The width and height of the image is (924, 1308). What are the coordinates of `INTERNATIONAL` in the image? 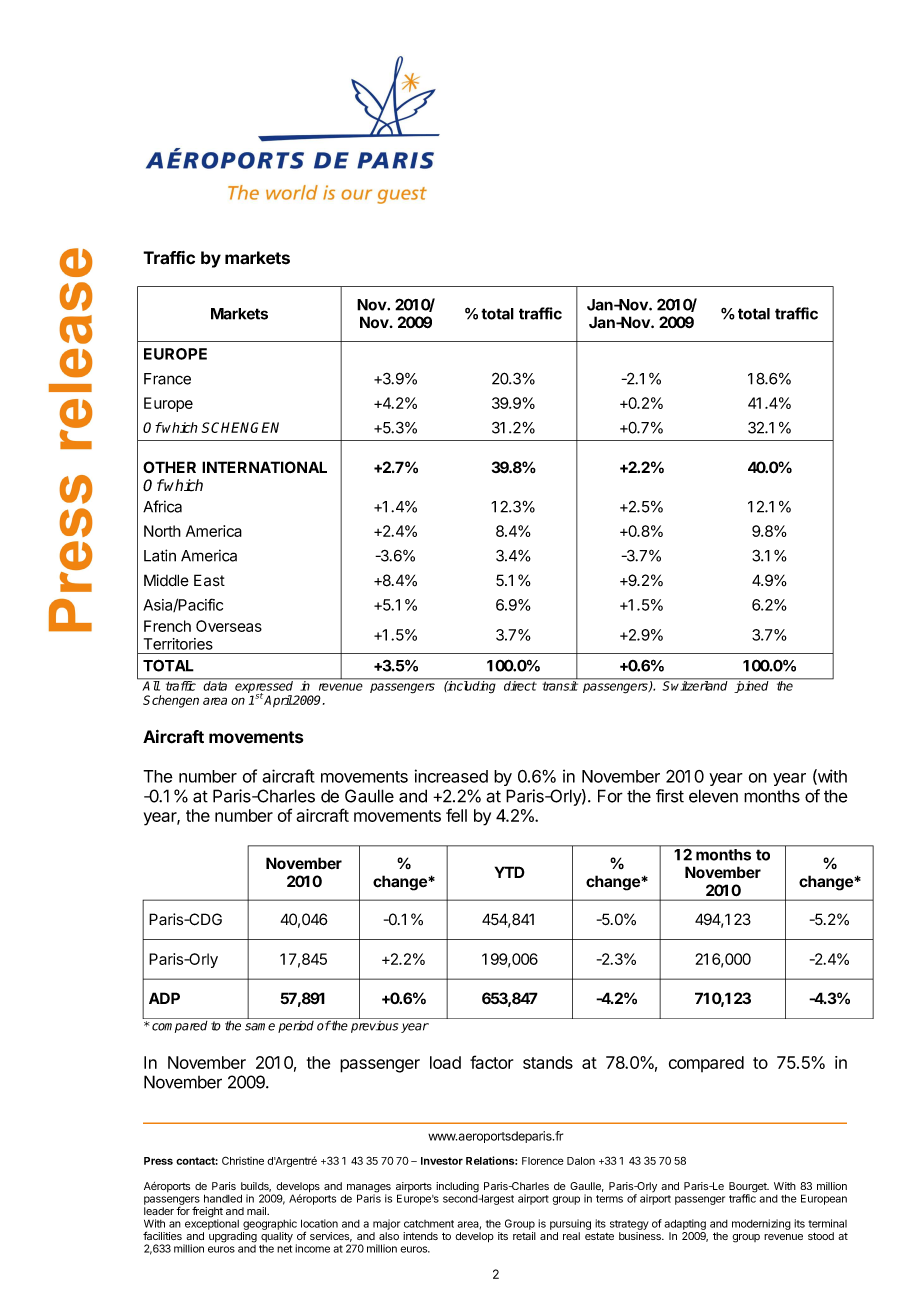 It's located at (264, 467).
